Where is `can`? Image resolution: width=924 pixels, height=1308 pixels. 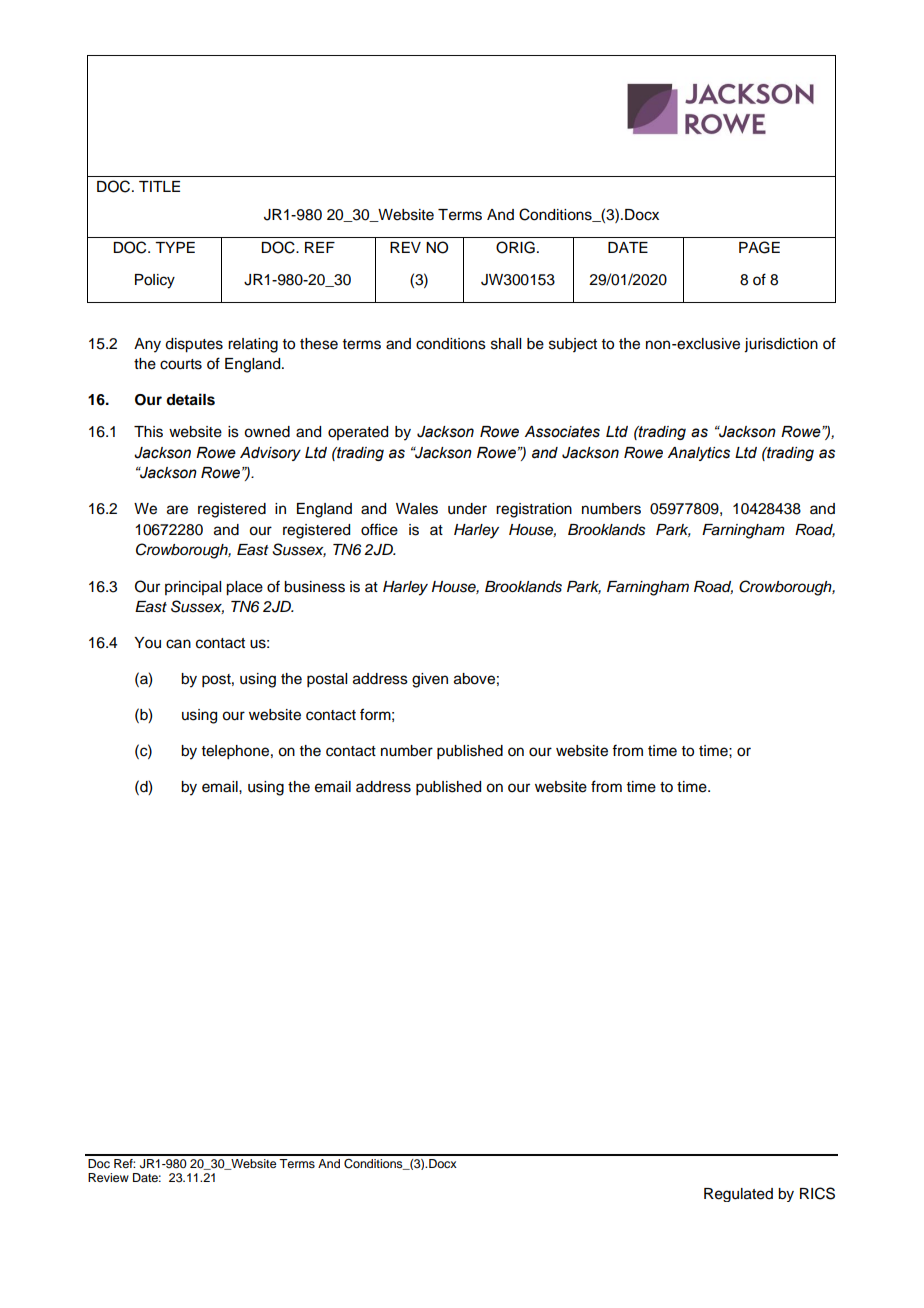 can is located at coordinates (178, 644).
